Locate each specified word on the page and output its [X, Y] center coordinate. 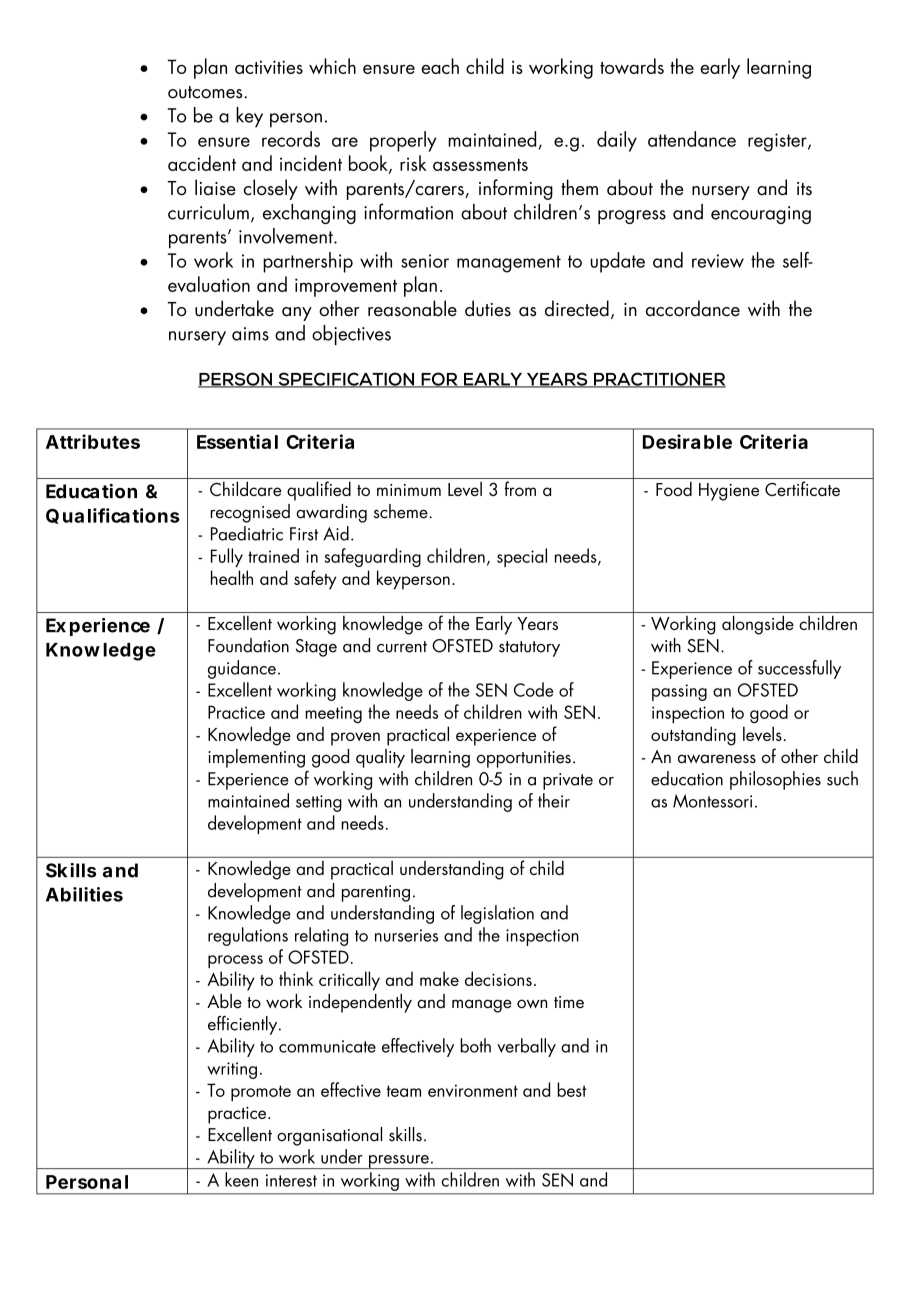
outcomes [206, 92]
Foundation [248, 645]
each [440, 66]
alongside [758, 625]
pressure [399, 1162]
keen [241, 1179]
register [778, 142]
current [402, 647]
